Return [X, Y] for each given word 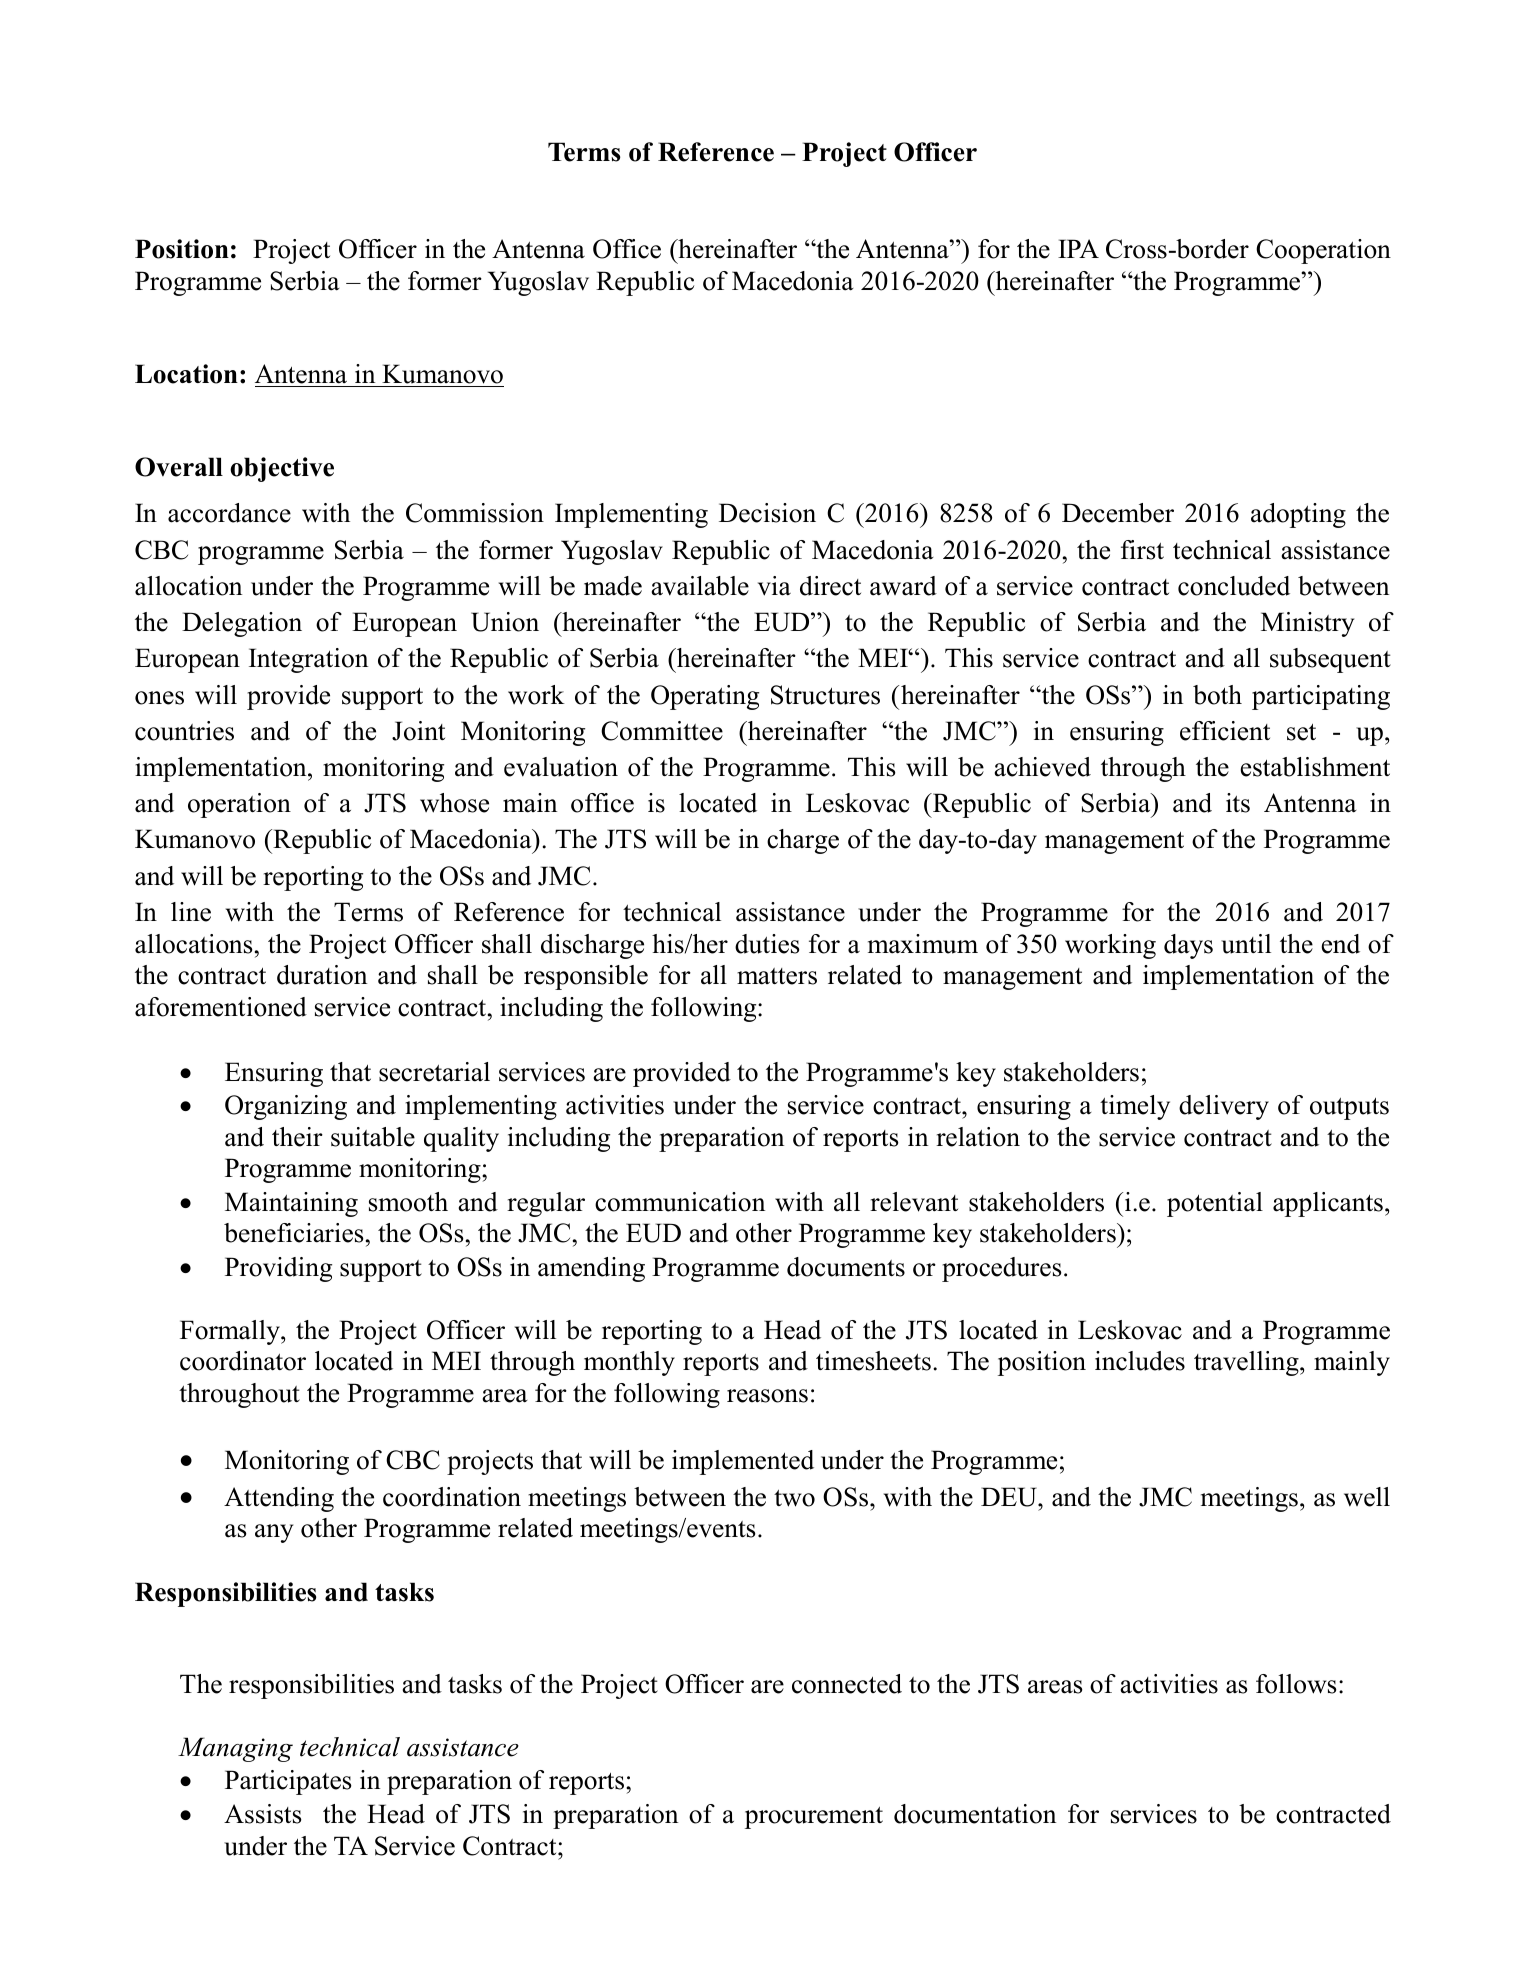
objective [282, 469]
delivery [1224, 1107]
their [297, 1137]
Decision [767, 513]
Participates [288, 1782]
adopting [1298, 515]
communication [680, 1202]
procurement [814, 1818]
